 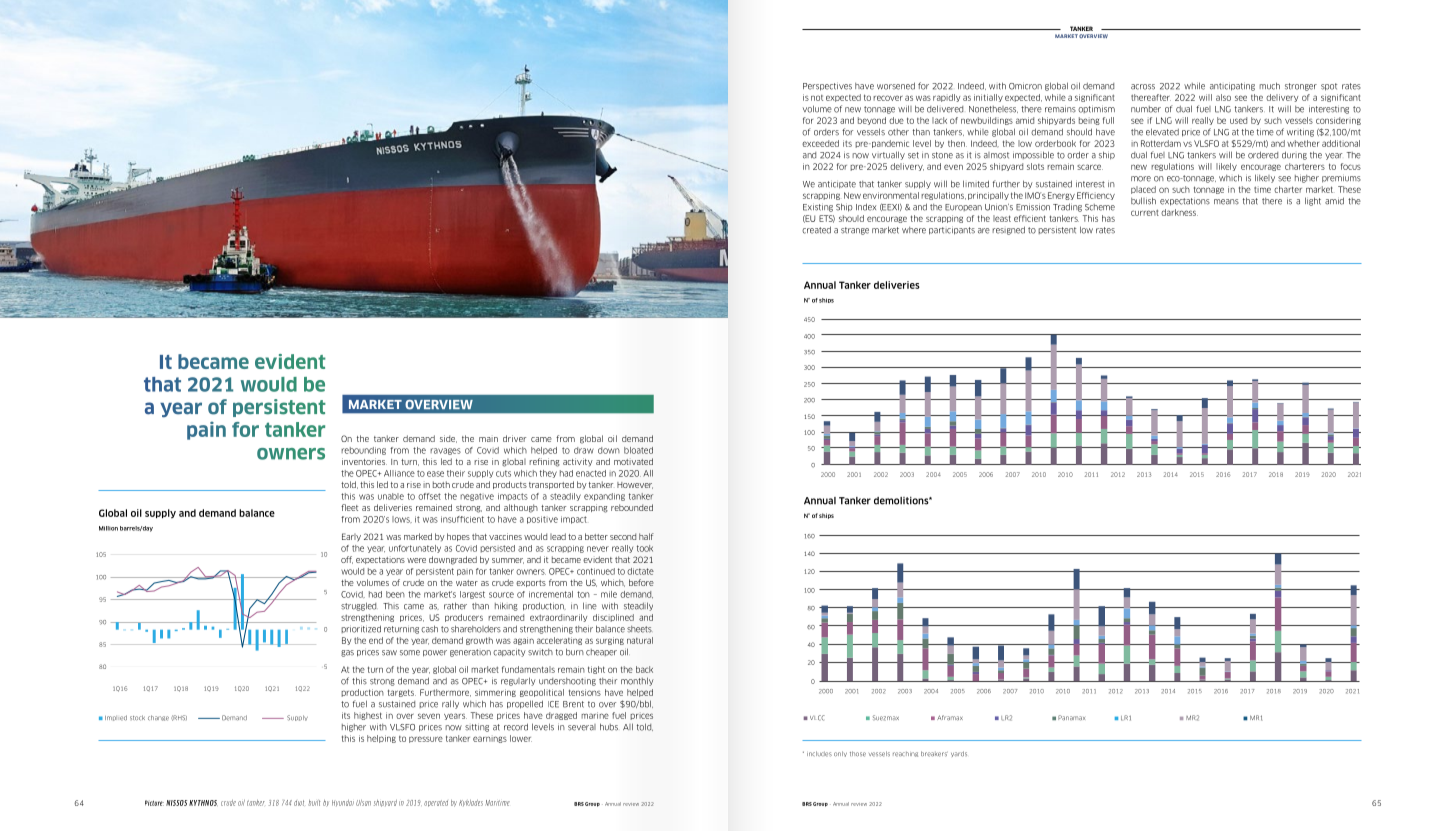 What do you see at coordinates (349, 507) in the screenshot?
I see `fleet` at bounding box center [349, 507].
